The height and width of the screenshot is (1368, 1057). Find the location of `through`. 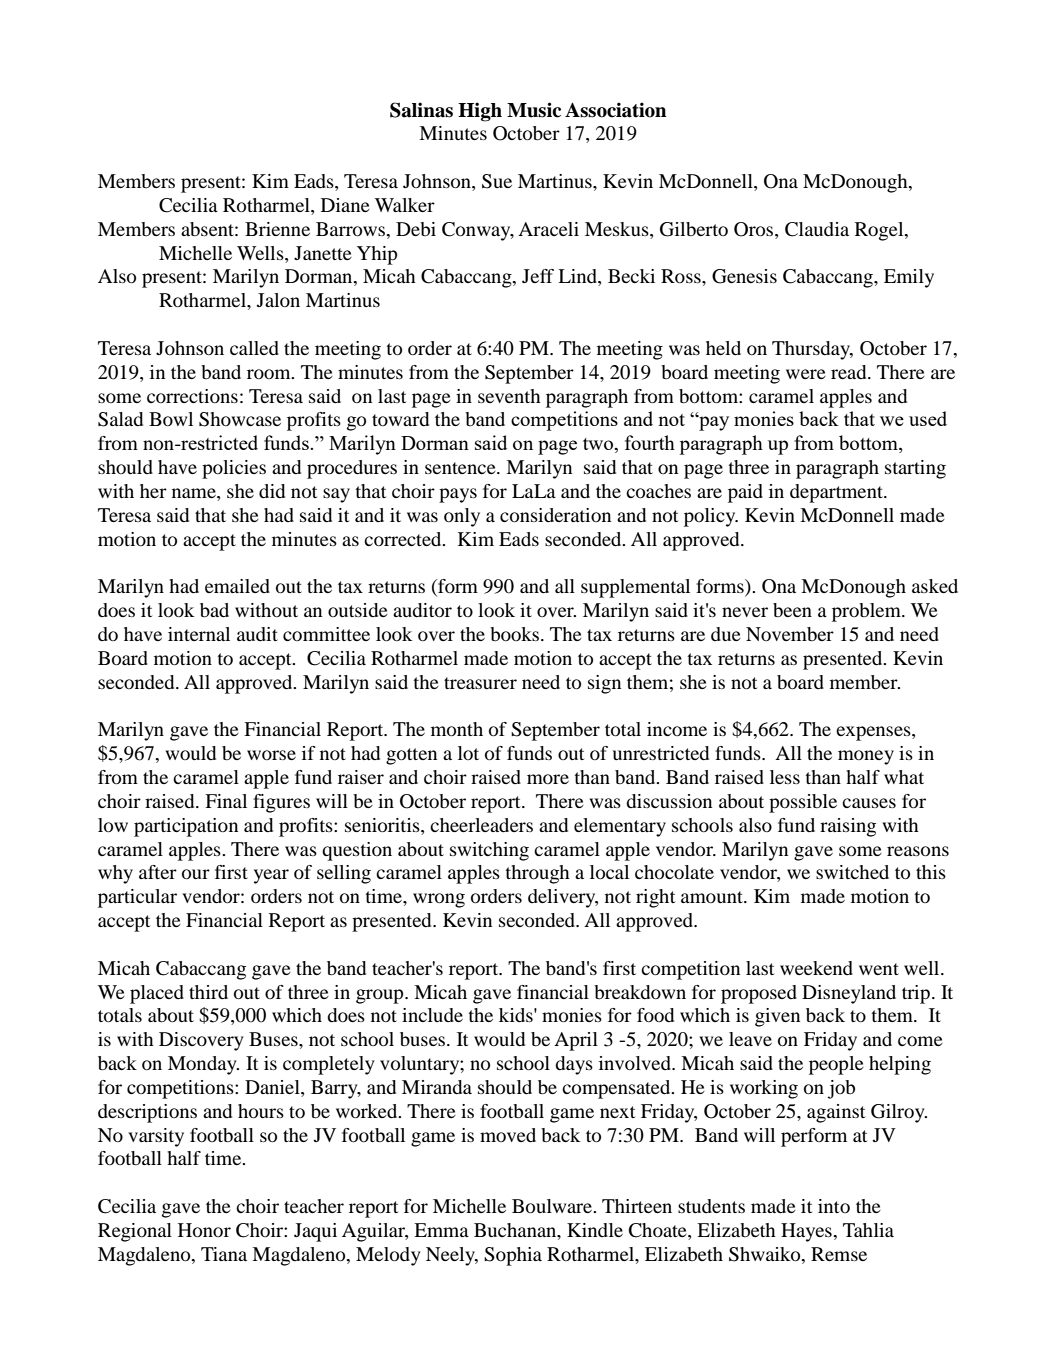

through is located at coordinates (537, 874).
